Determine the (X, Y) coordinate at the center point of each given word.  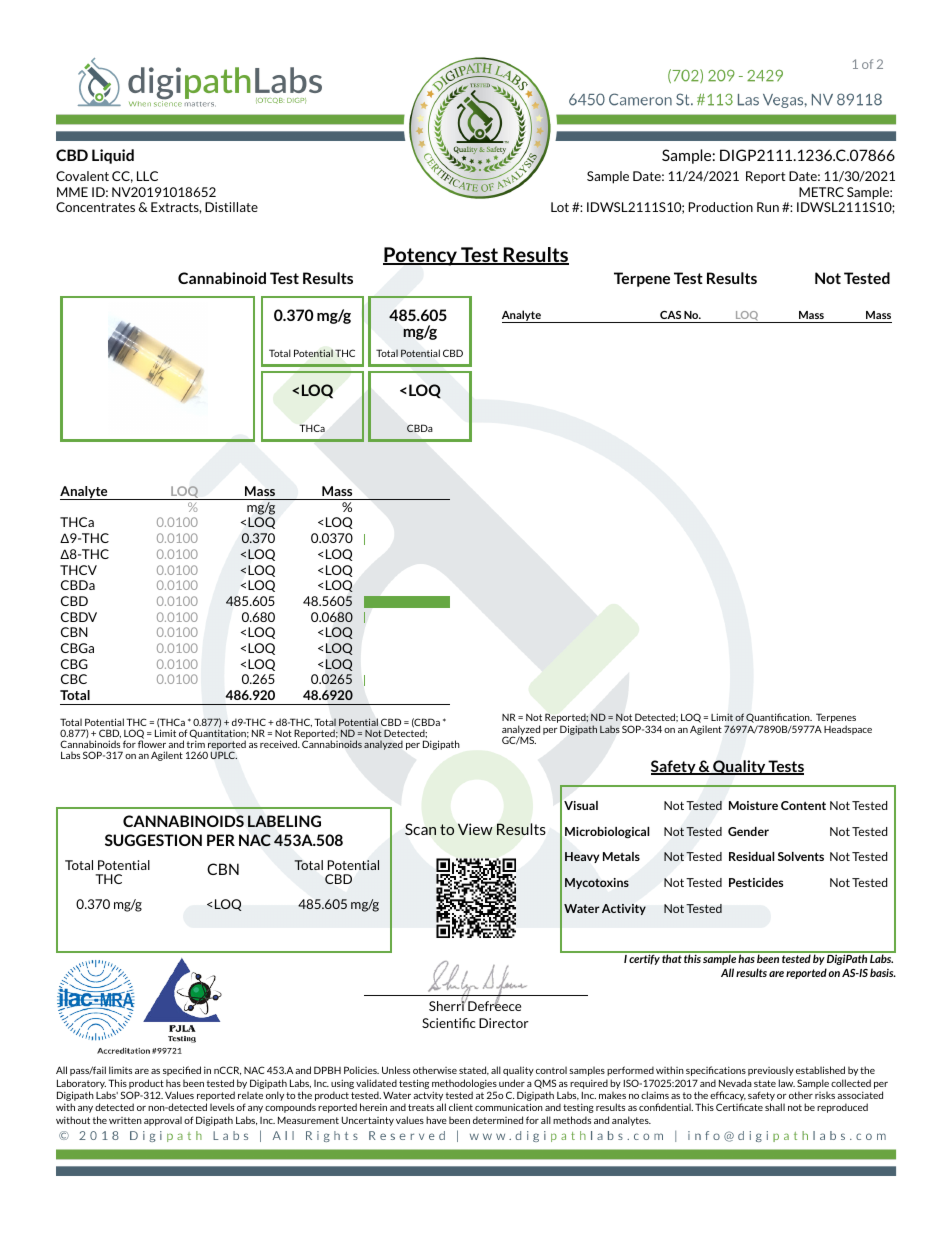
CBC (74, 679)
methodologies (464, 1085)
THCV (78, 570)
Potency (421, 256)
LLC (147, 176)
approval (163, 1121)
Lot (560, 207)
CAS (670, 315)
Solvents (801, 856)
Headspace (848, 730)
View (475, 829)
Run (768, 207)
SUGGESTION (153, 840)
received (279, 744)
